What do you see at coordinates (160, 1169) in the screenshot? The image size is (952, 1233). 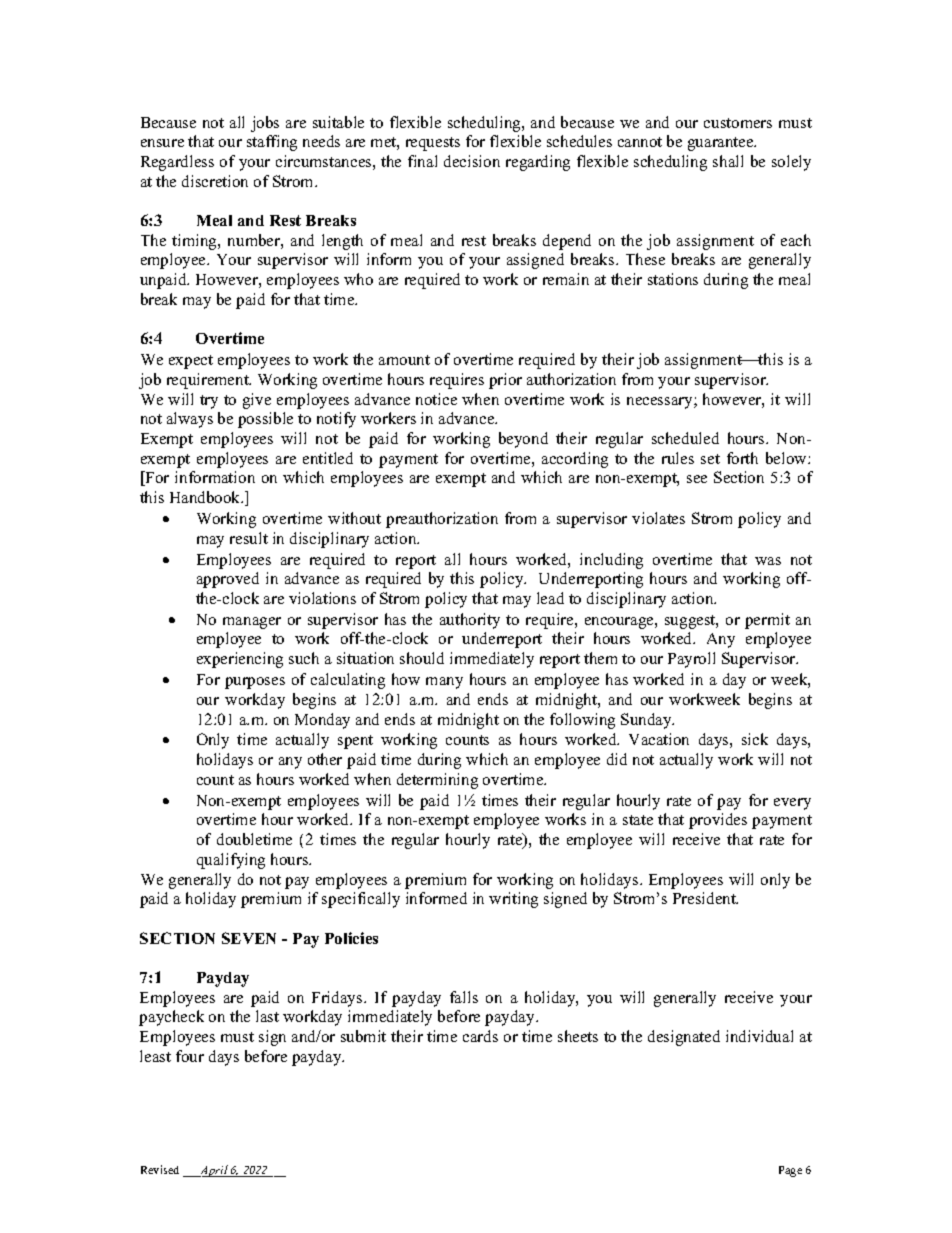 I see `Revised` at bounding box center [160, 1169].
